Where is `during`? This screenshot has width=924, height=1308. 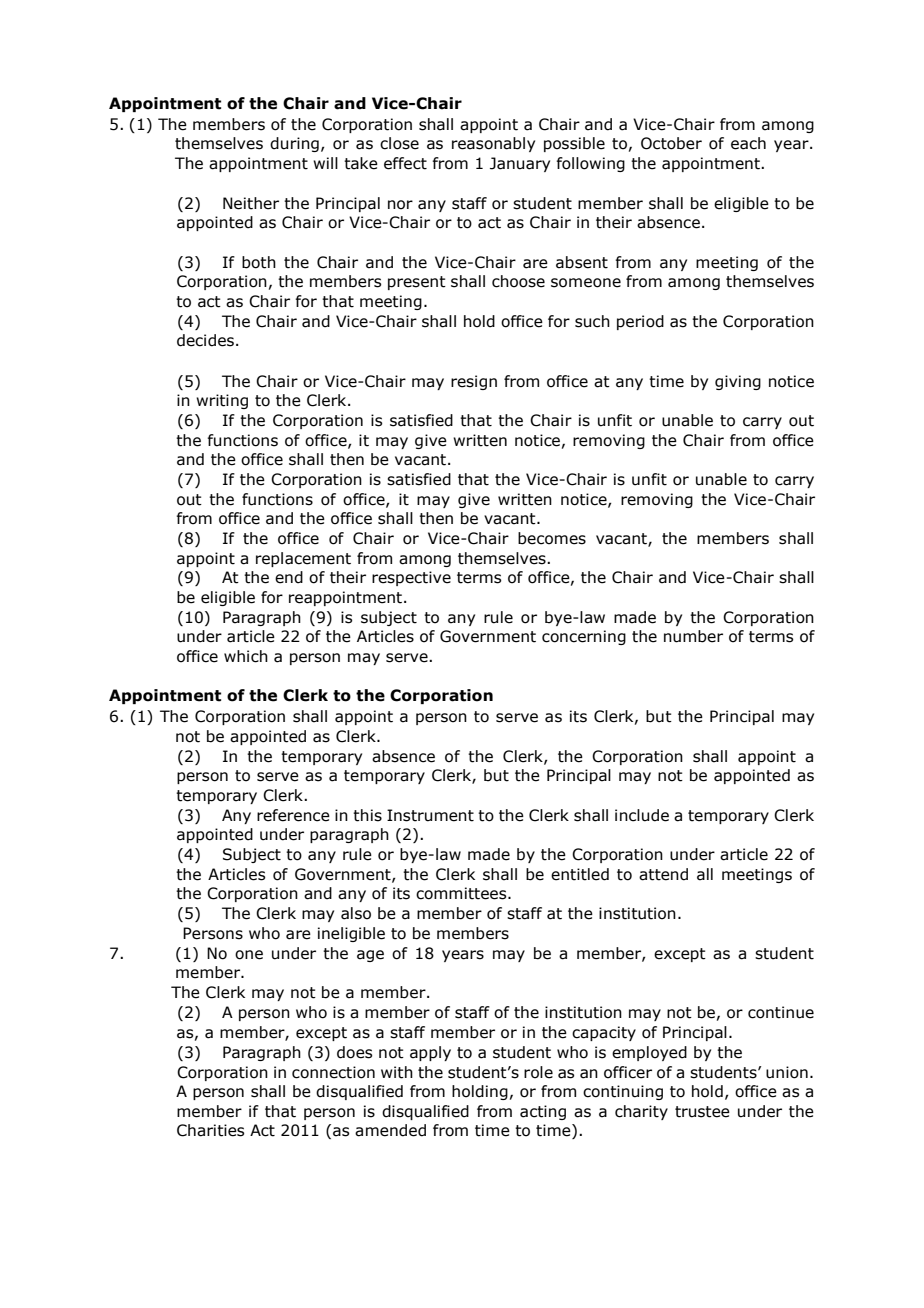
during is located at coordinates (294, 144).
